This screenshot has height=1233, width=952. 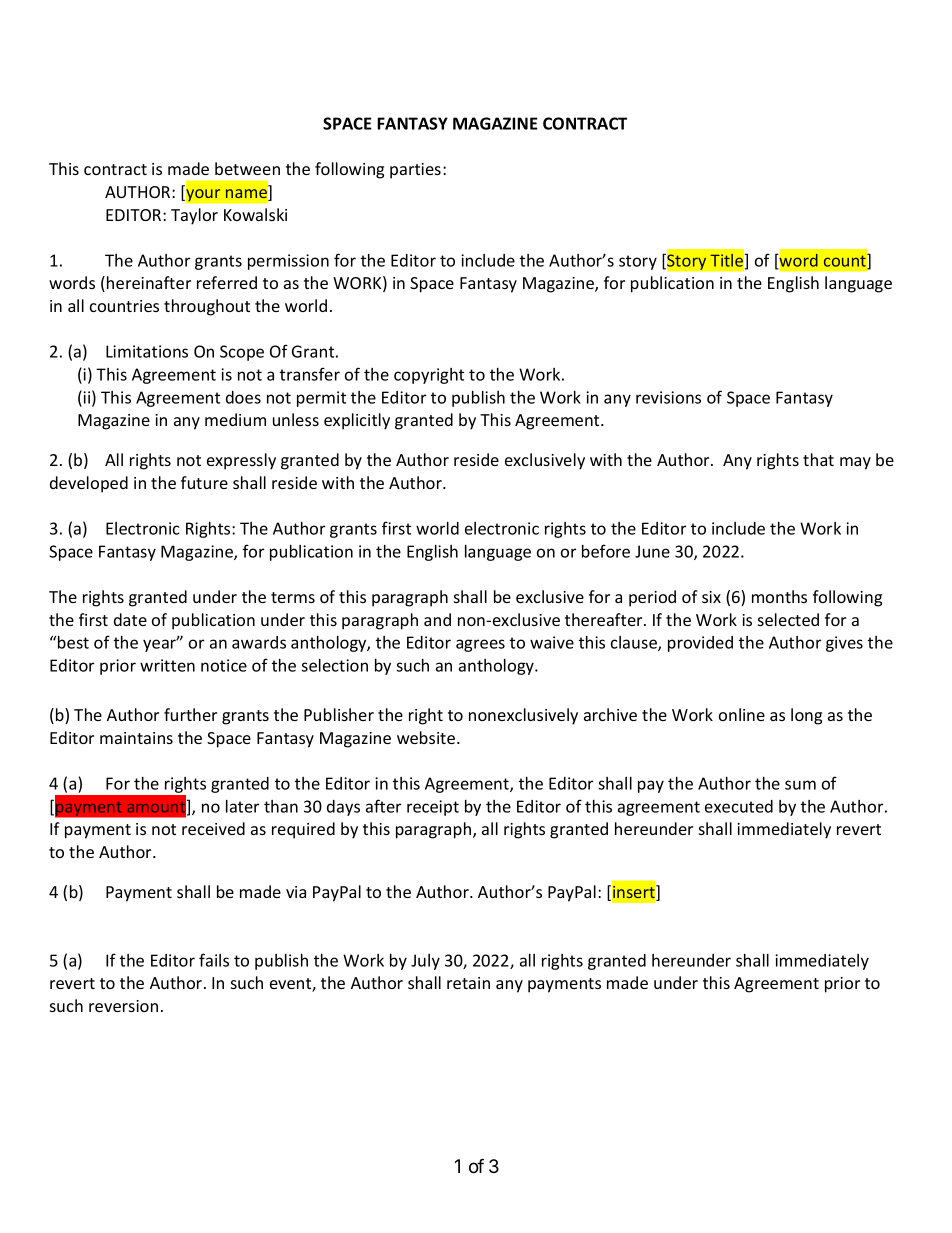 I want to click on website, so click(x=427, y=737).
